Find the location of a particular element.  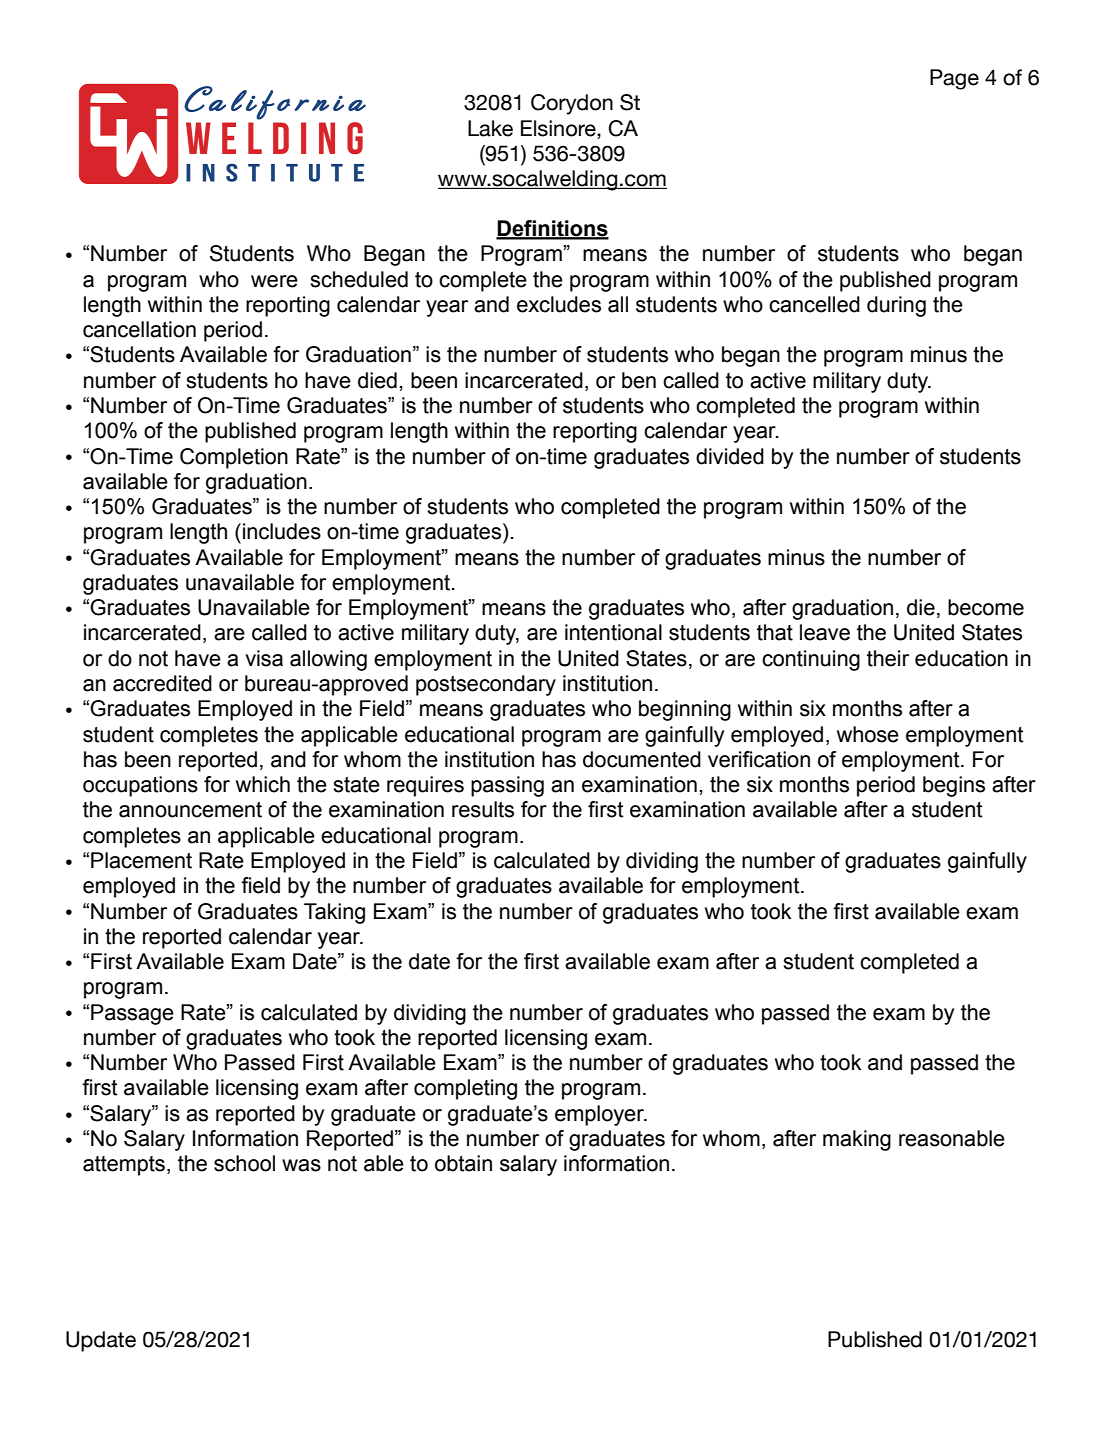

Elsinore is located at coordinates (559, 128).
